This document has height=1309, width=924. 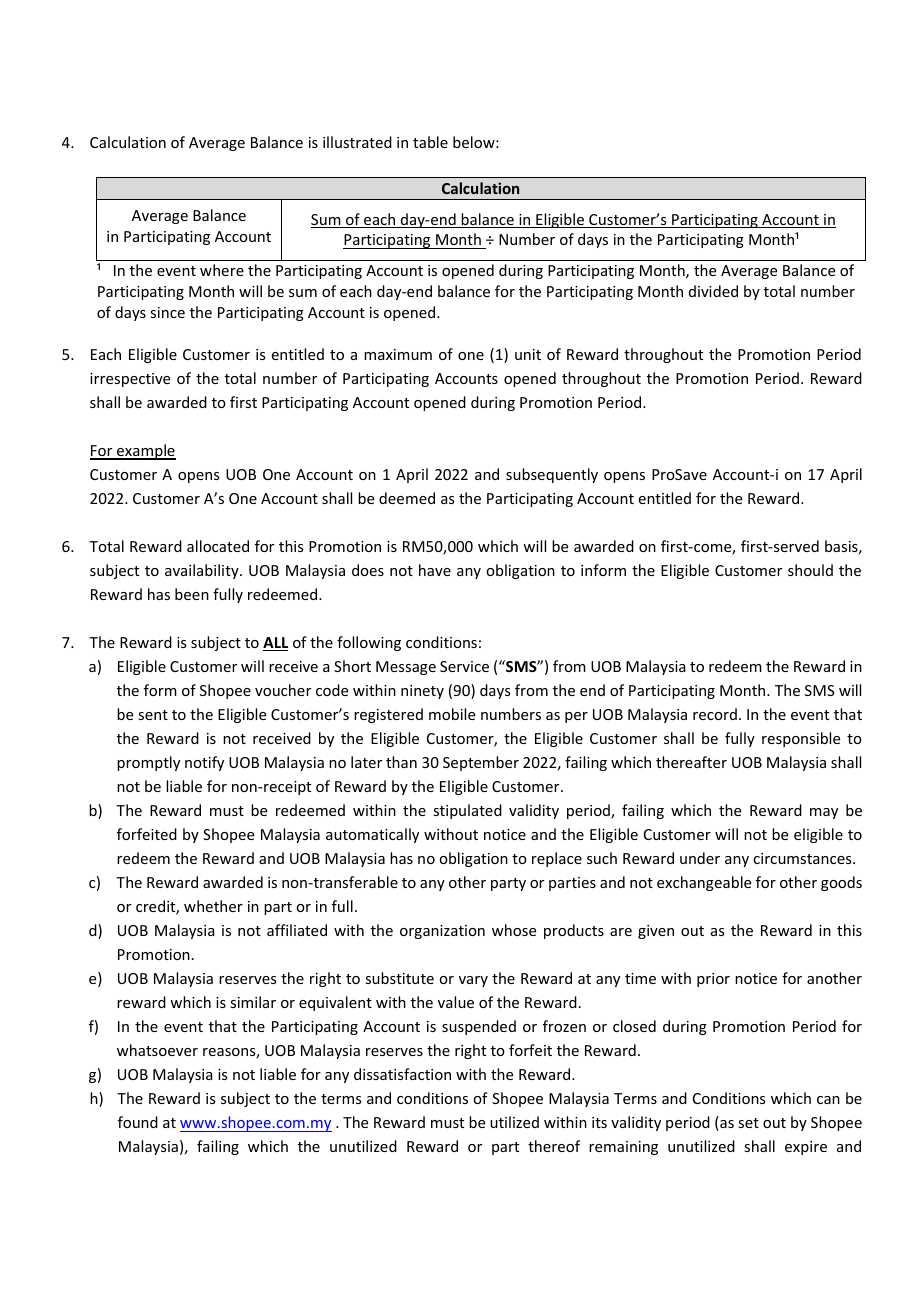 What do you see at coordinates (554, 1146) in the document?
I see `thereof` at bounding box center [554, 1146].
